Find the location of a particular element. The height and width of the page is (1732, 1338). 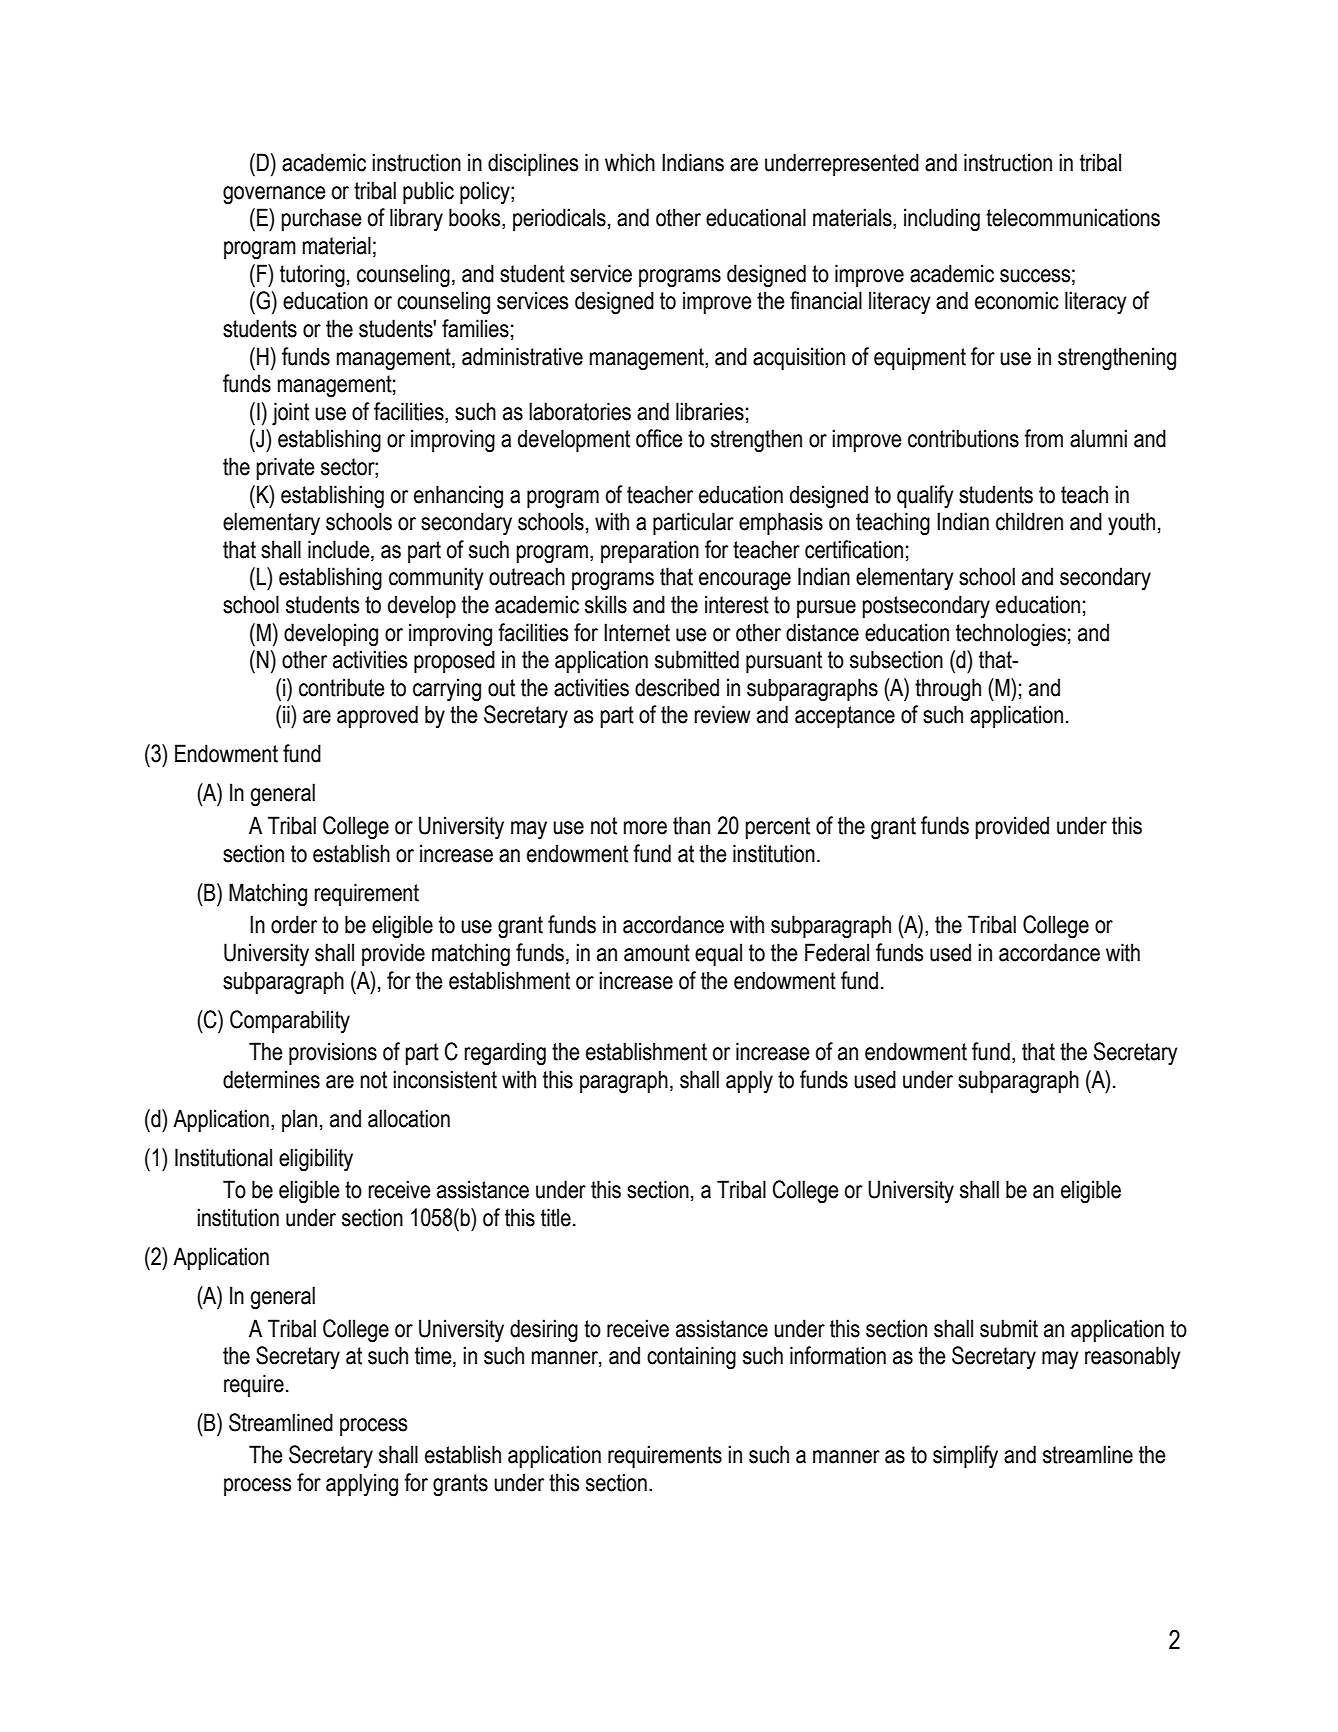

which is located at coordinates (630, 162).
